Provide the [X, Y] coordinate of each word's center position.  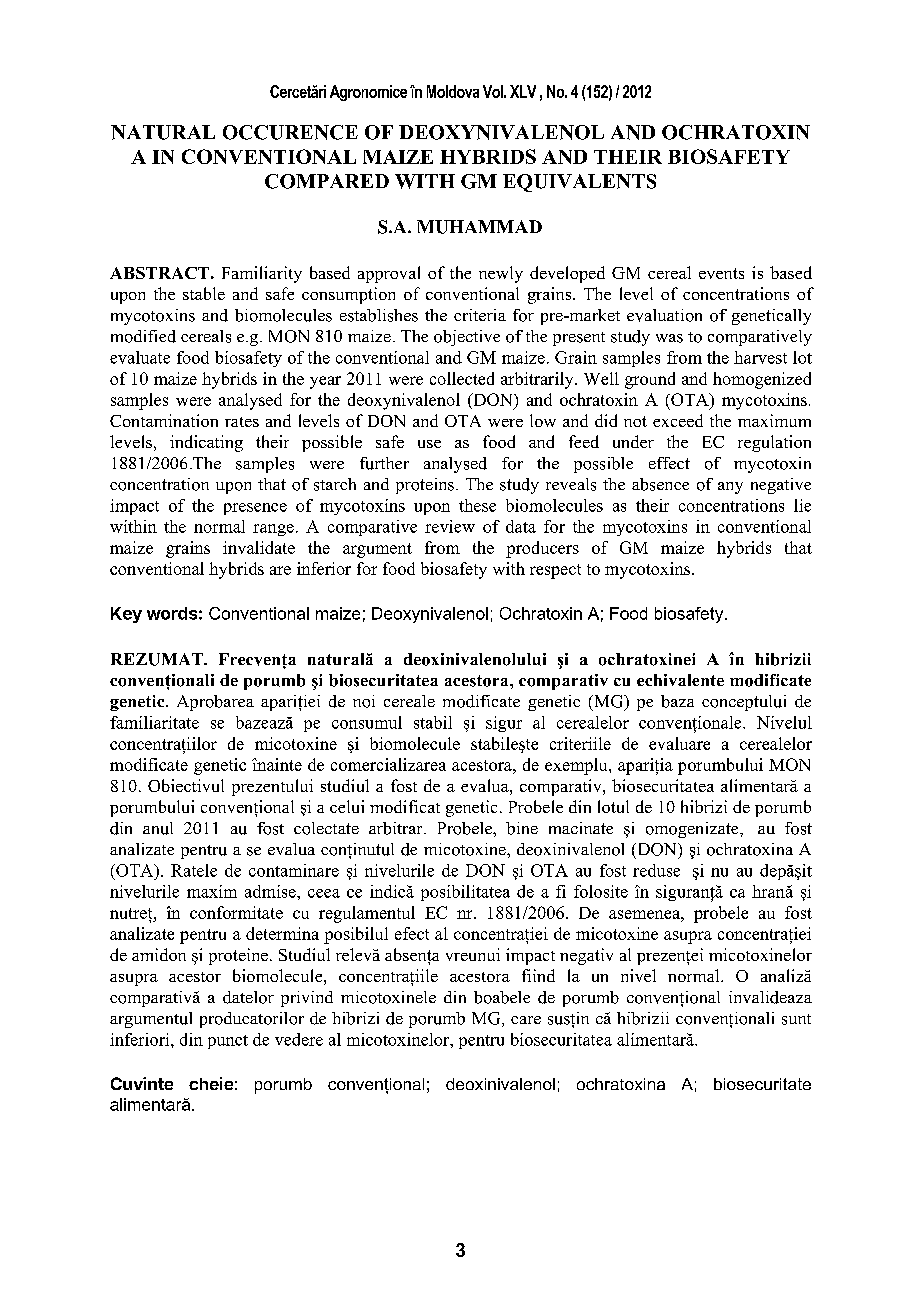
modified [143, 336]
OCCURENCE [290, 132]
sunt [796, 1019]
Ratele [194, 870]
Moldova [453, 91]
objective [467, 338]
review [450, 526]
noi [364, 701]
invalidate [259, 547]
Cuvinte [142, 1083]
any [730, 488]
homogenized [762, 380]
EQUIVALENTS [579, 183]
